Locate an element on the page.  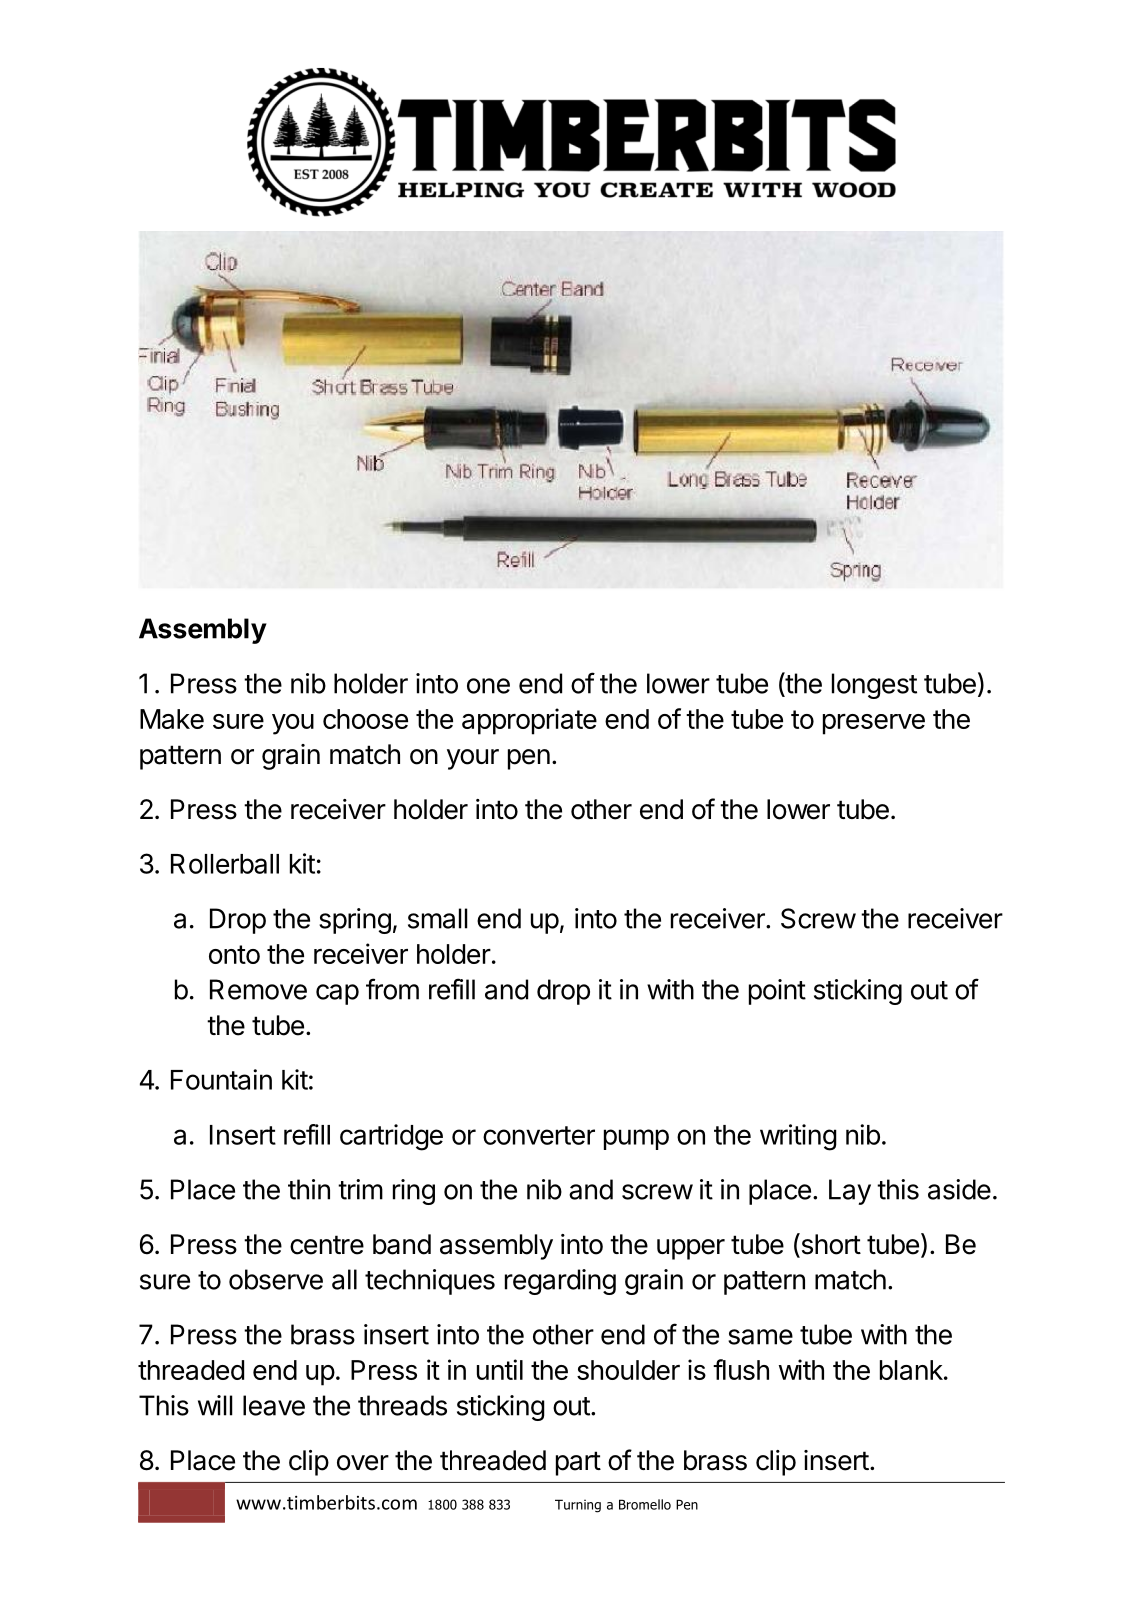
appropriate is located at coordinates (529, 721).
